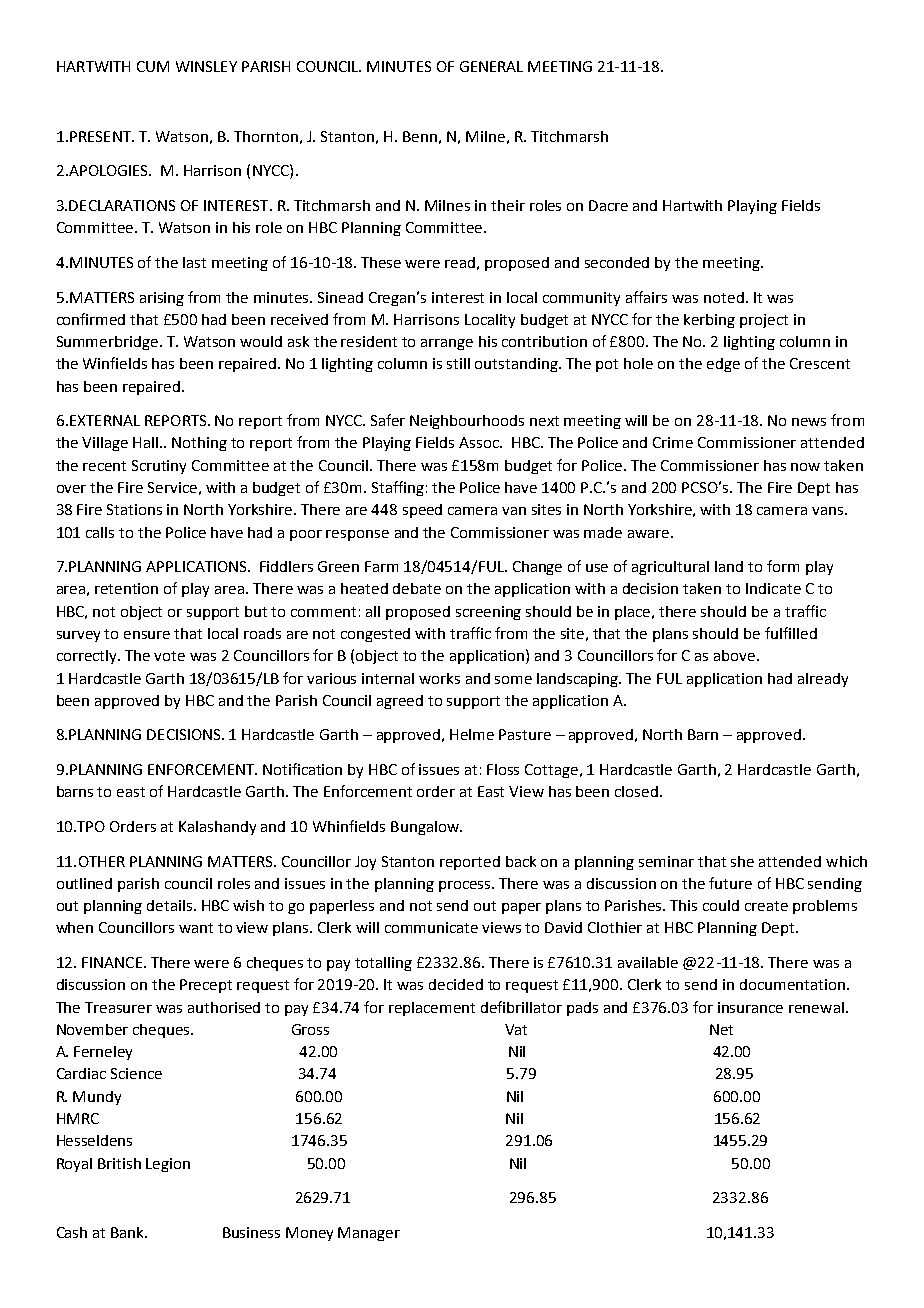  Describe the element at coordinates (736, 655) in the image. I see `above` at that location.
